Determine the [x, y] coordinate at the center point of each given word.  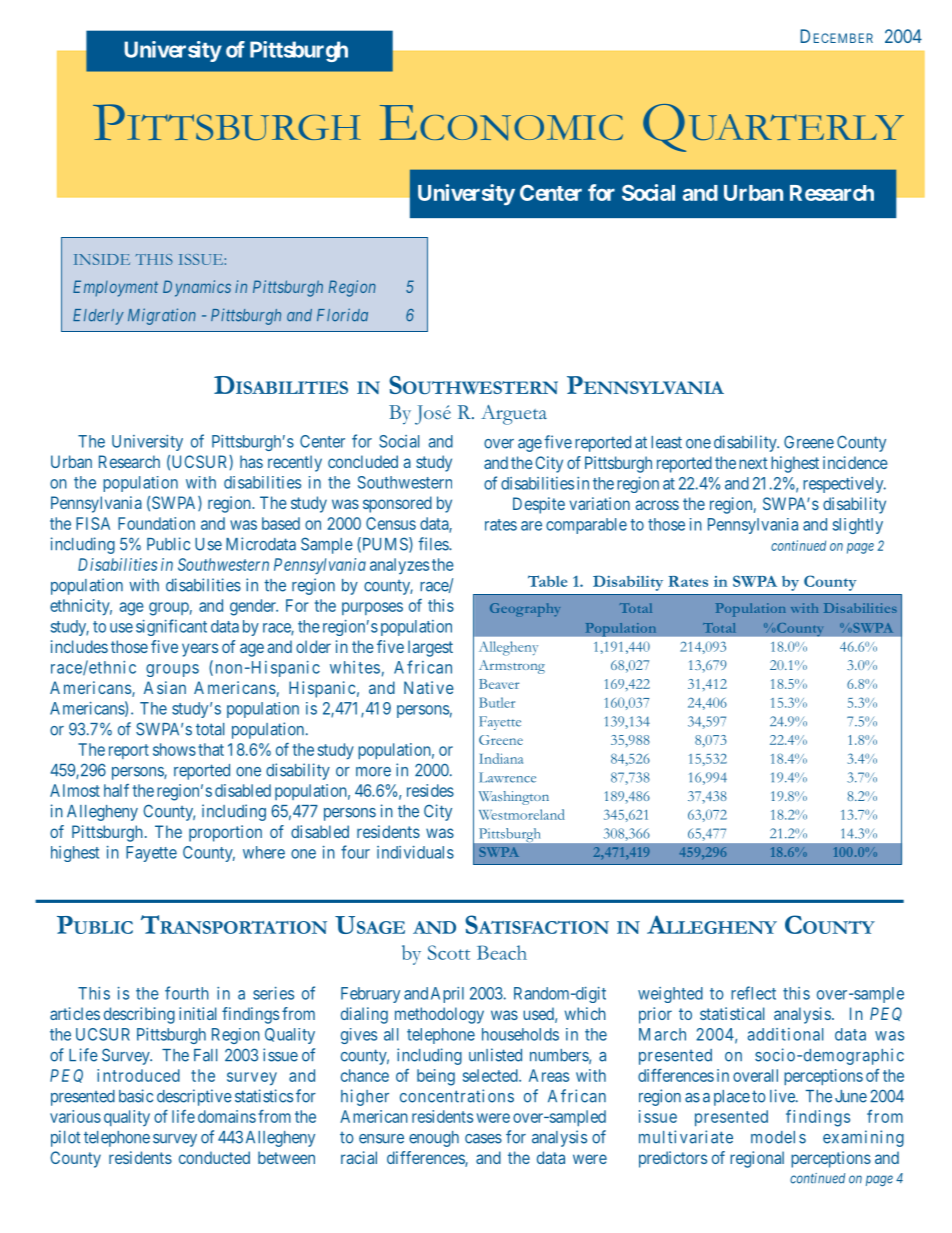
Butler [497, 702]
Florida [342, 315]
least [666, 442]
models [778, 1137]
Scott [449, 952]
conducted [214, 1157]
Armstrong [512, 667]
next [753, 463]
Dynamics [197, 288]
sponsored [397, 504]
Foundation [156, 523]
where [264, 852]
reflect [753, 993]
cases [483, 1139]
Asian [165, 687]
